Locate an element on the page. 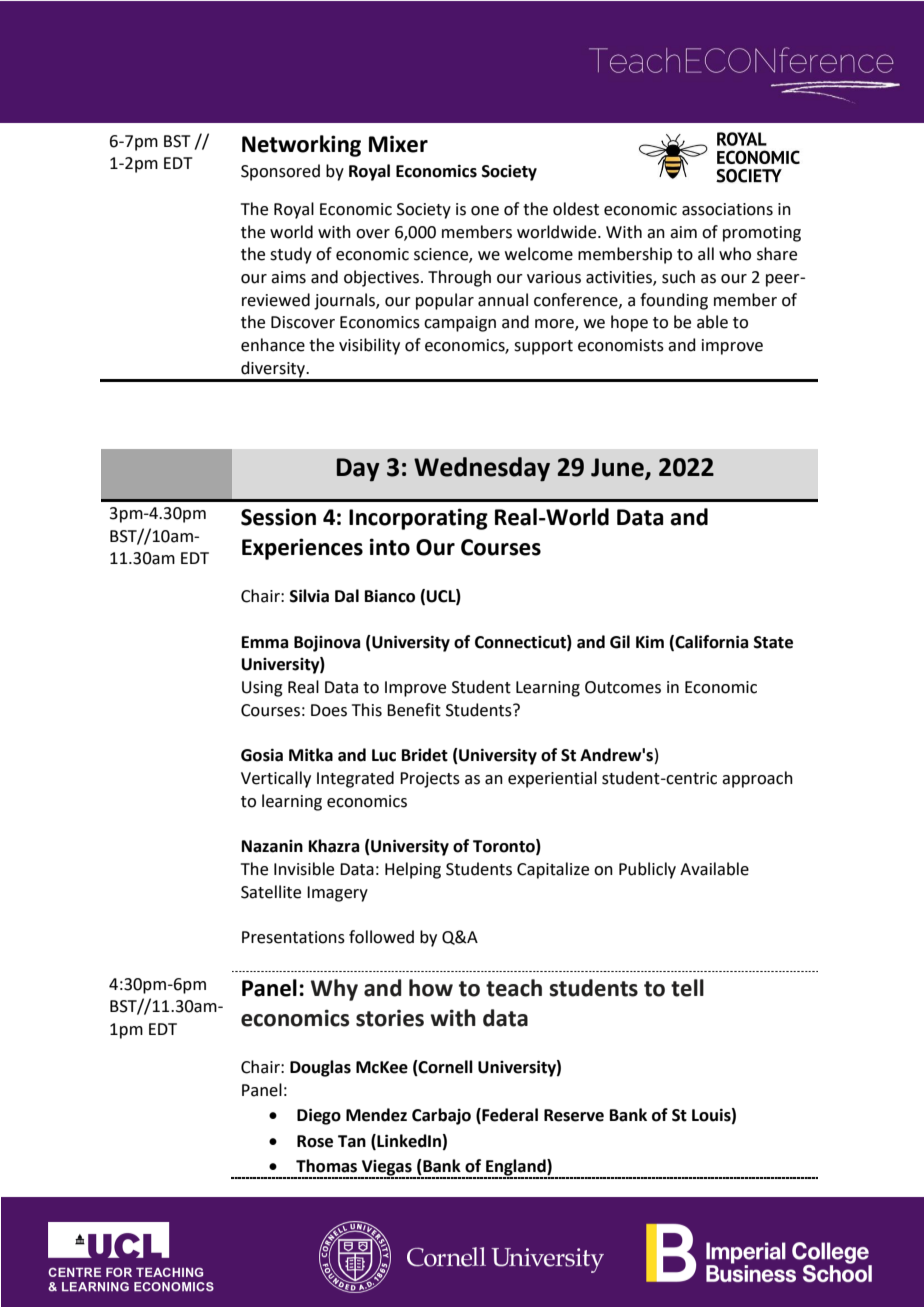 The image size is (924, 1307). Capitalize is located at coordinates (553, 870).
